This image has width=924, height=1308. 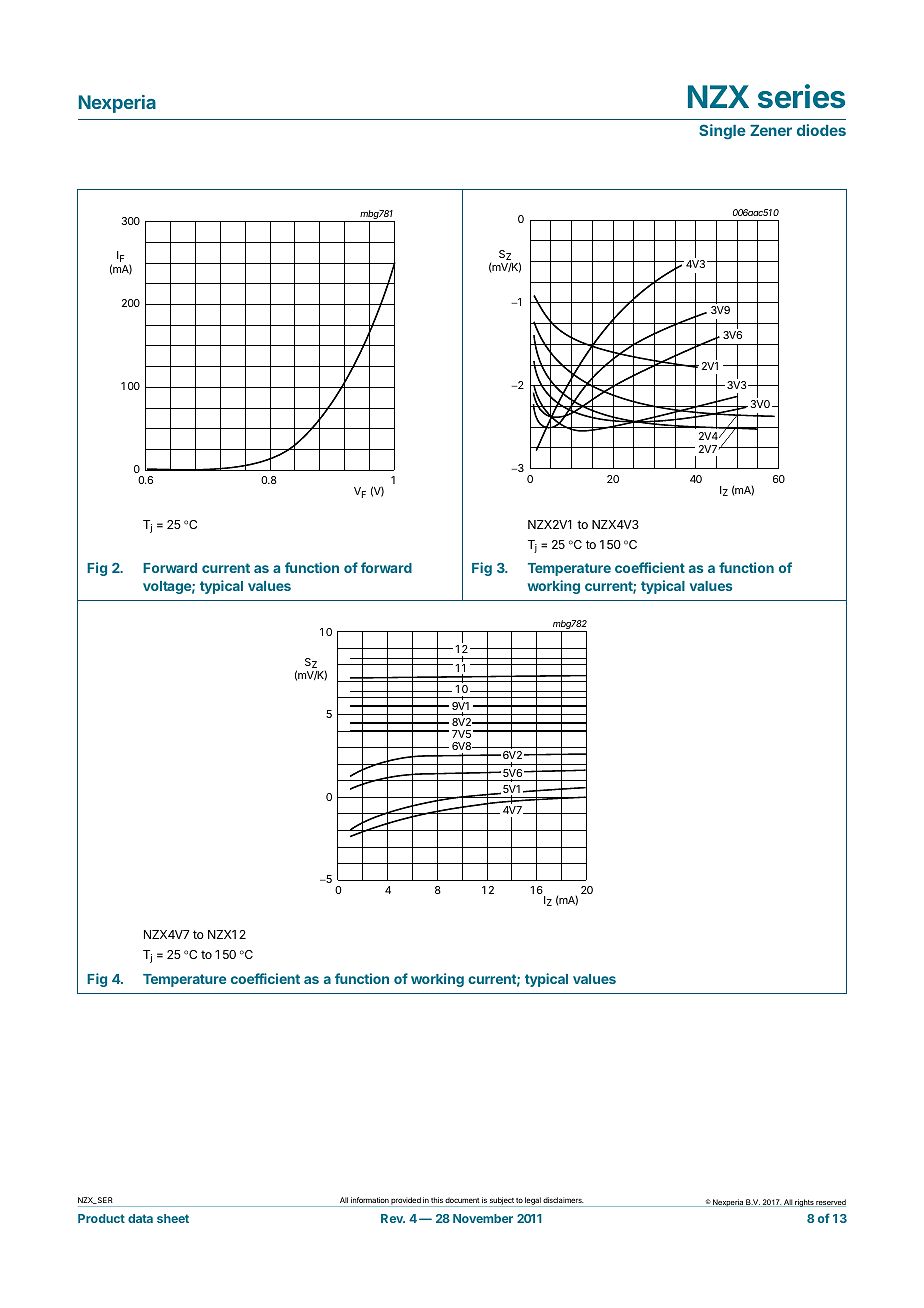 I want to click on reserved, so click(x=830, y=1203).
